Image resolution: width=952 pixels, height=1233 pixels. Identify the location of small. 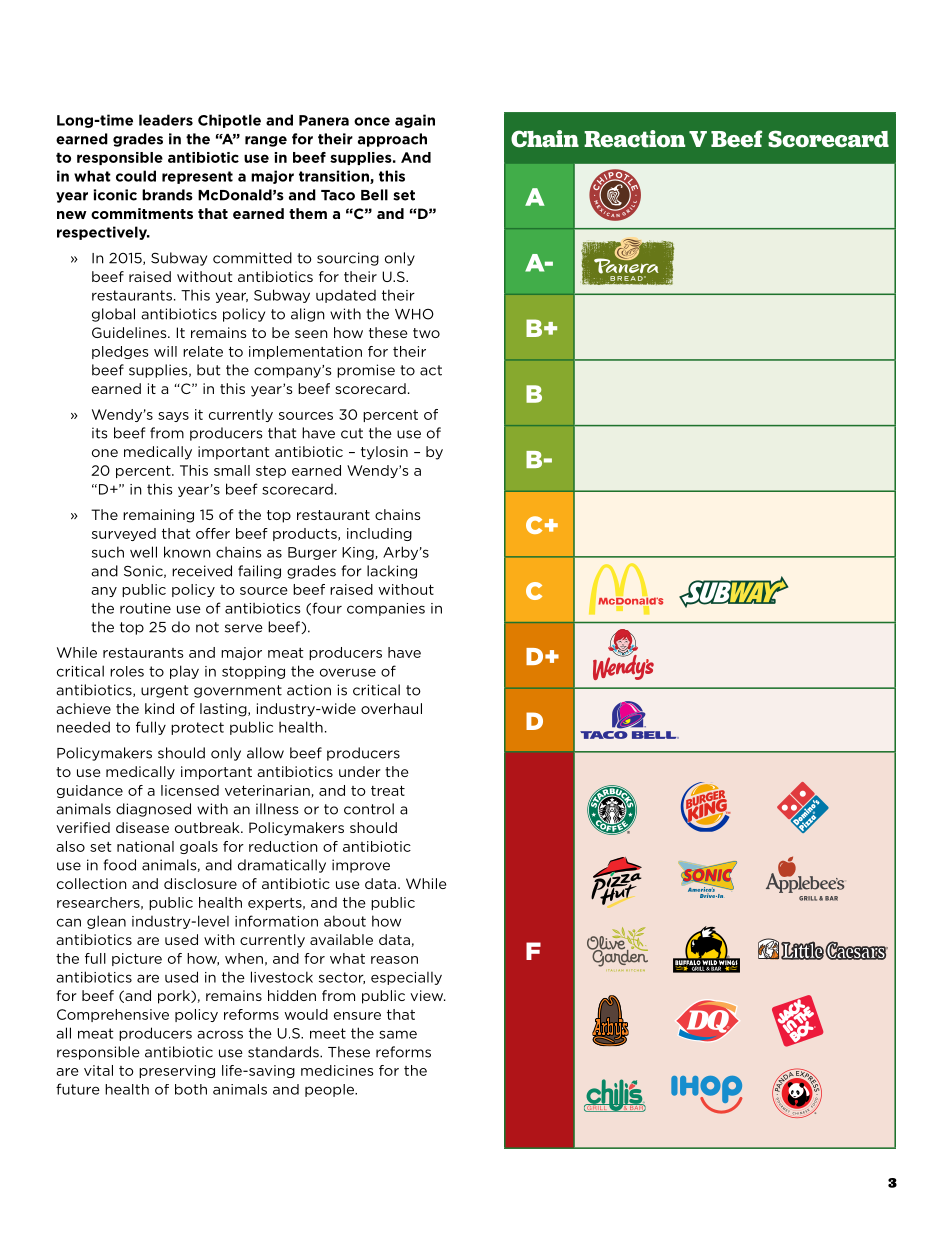
(232, 470).
